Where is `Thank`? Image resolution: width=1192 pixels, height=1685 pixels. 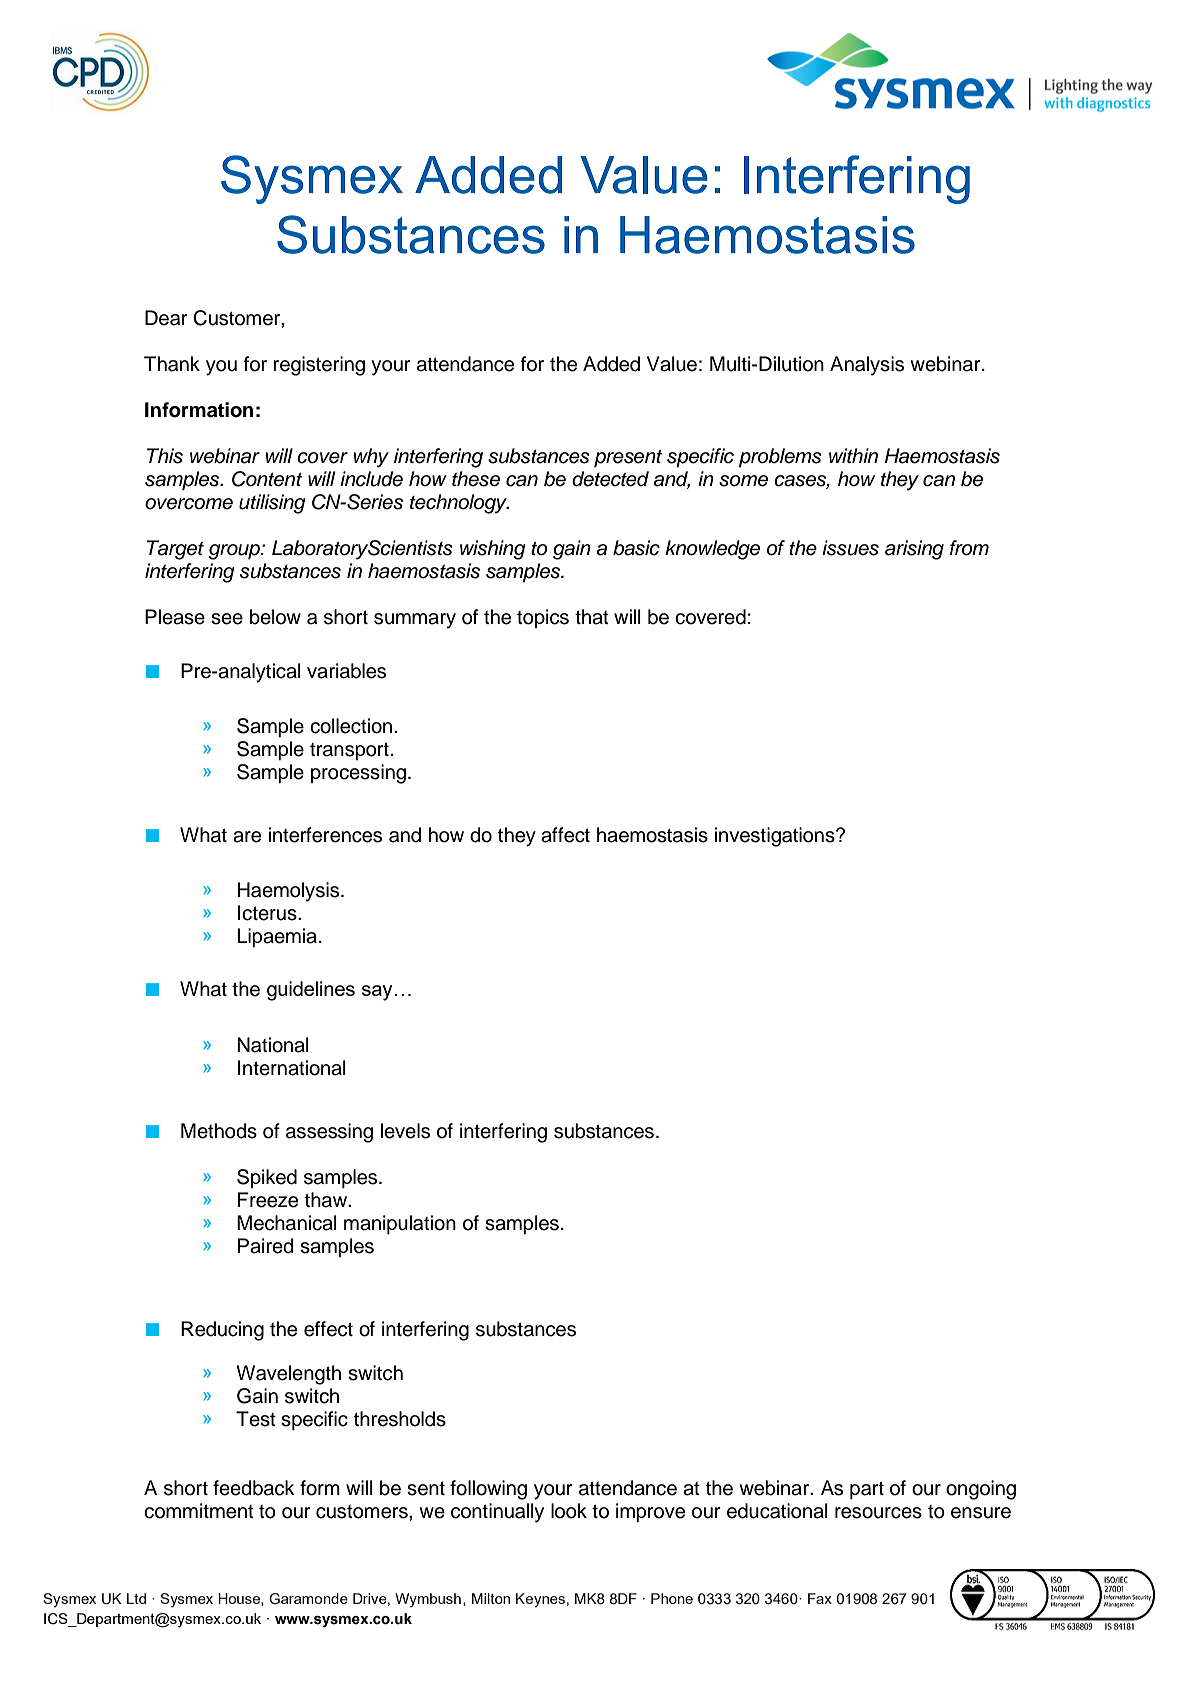
Thank is located at coordinates (172, 364).
